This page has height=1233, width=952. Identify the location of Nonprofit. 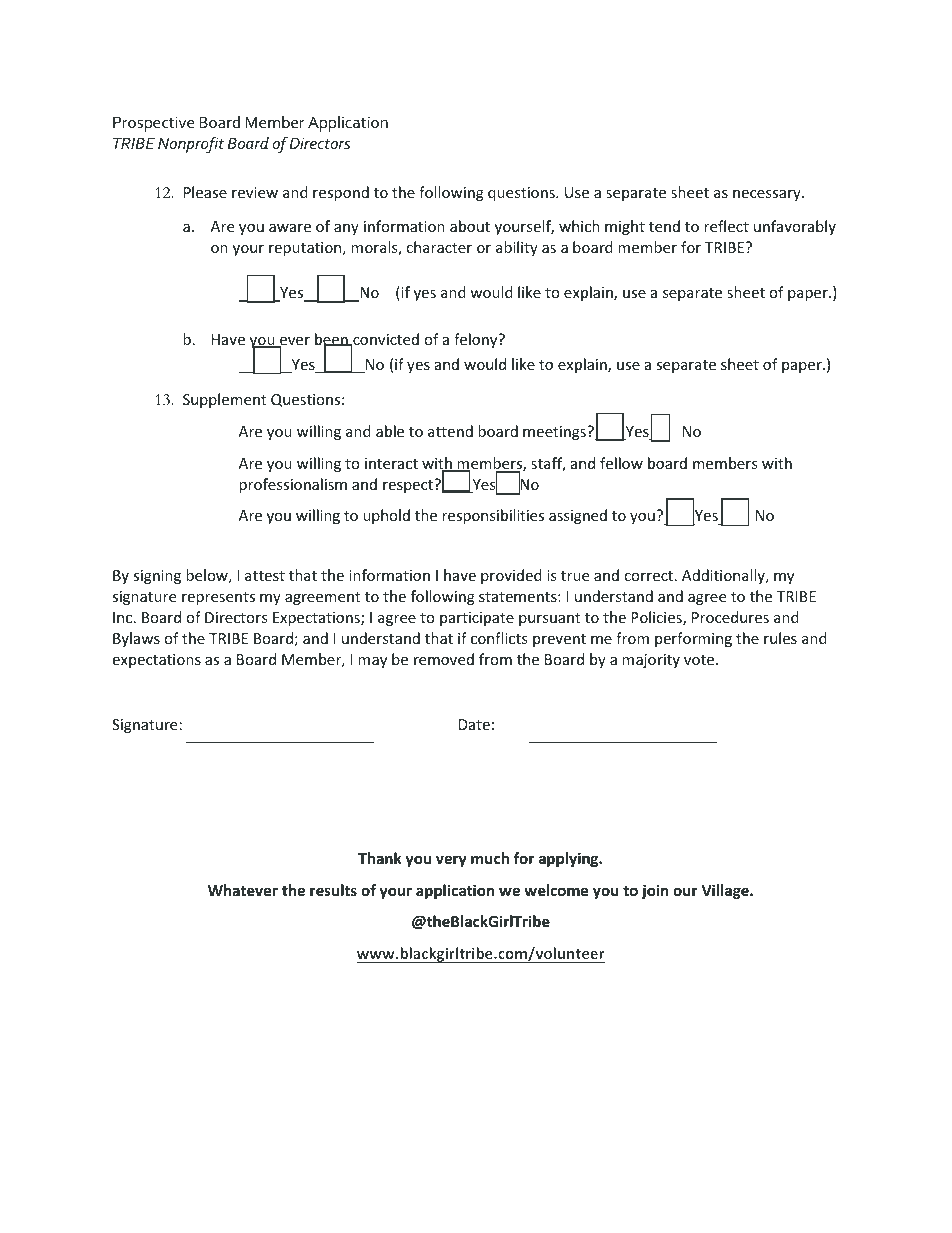
(191, 144).
